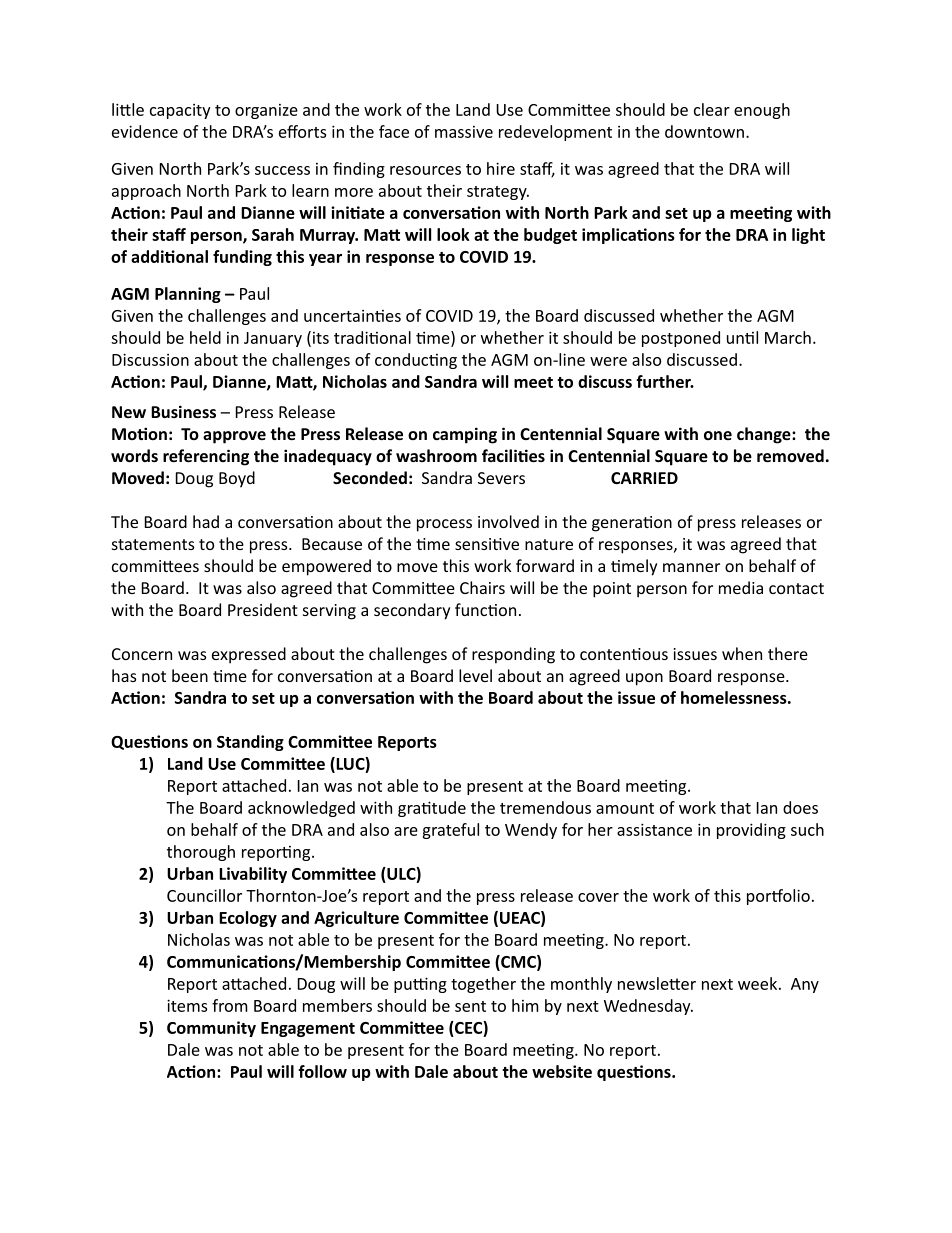 The height and width of the screenshot is (1233, 952). Describe the element at coordinates (648, 1007) in the screenshot. I see `Wednesday` at that location.
